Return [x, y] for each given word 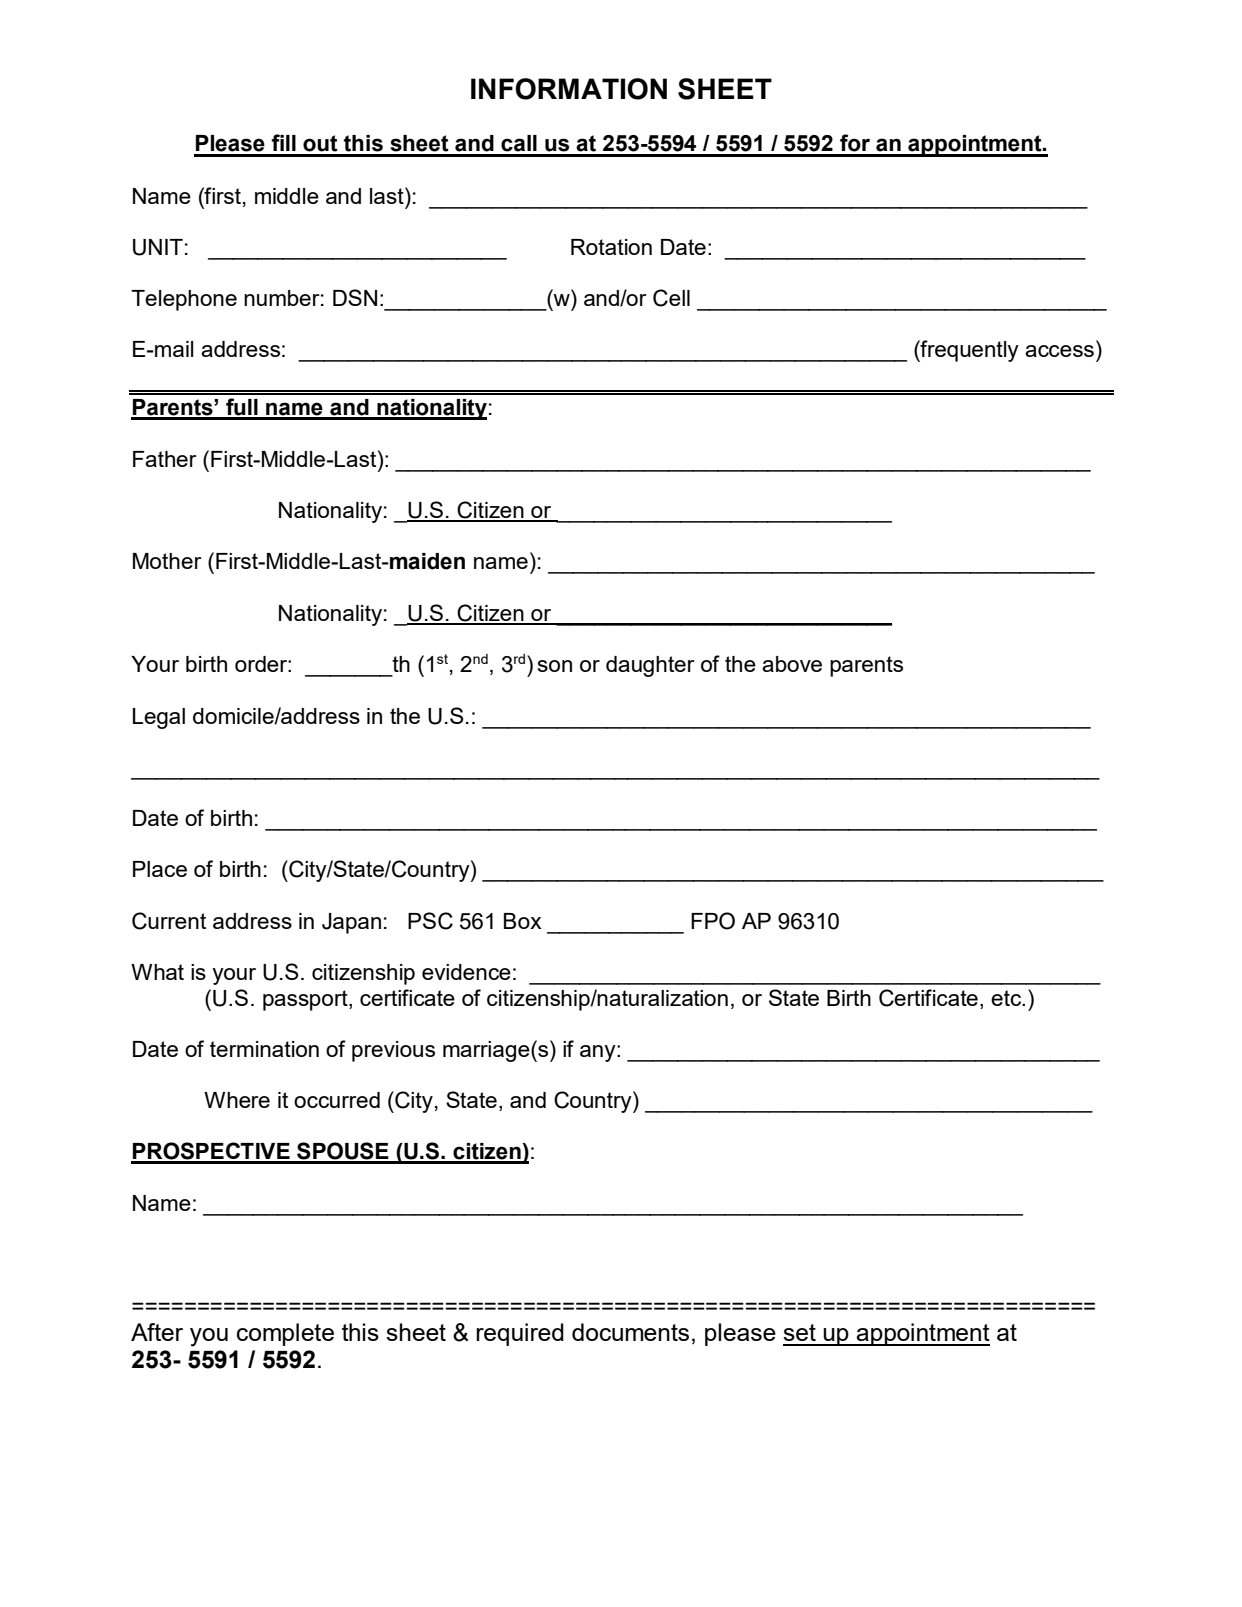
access [1059, 351]
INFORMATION [569, 89]
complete [285, 1334]
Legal [159, 718]
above [792, 664]
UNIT [158, 247]
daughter [650, 666]
